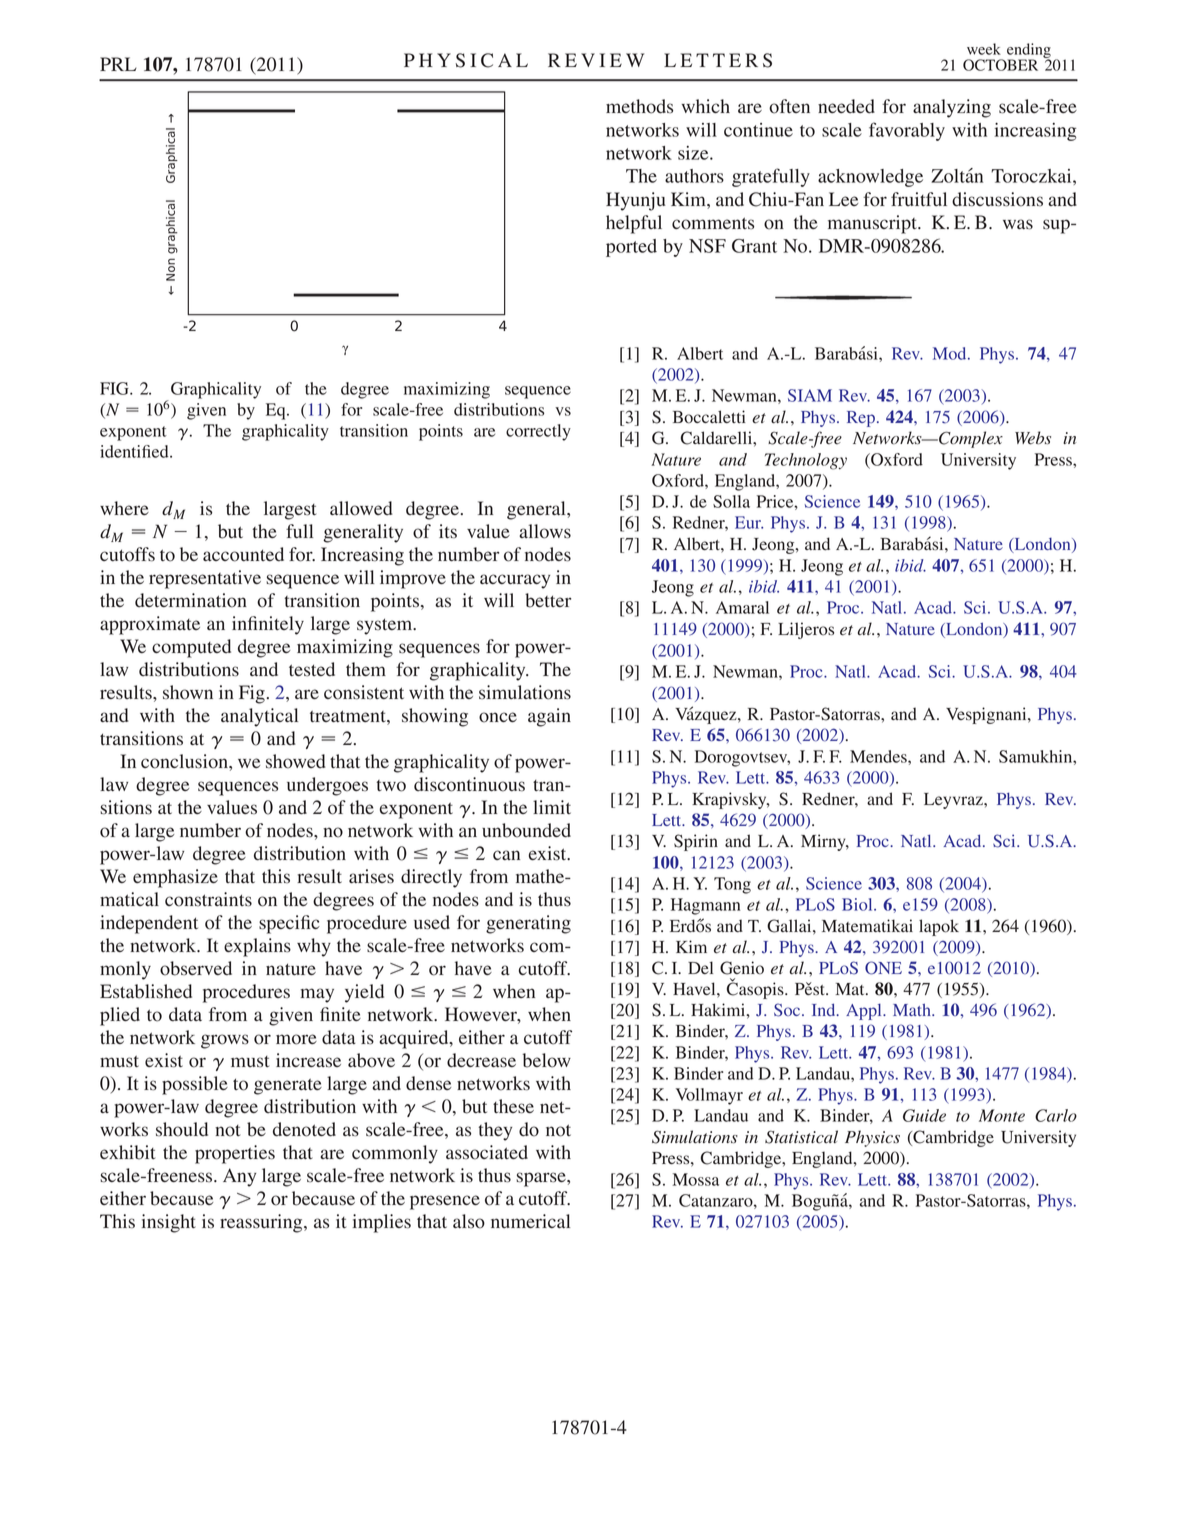 The height and width of the screenshot is (1523, 1177). Describe the element at coordinates (749, 522) in the screenshot. I see `Eur` at that location.
